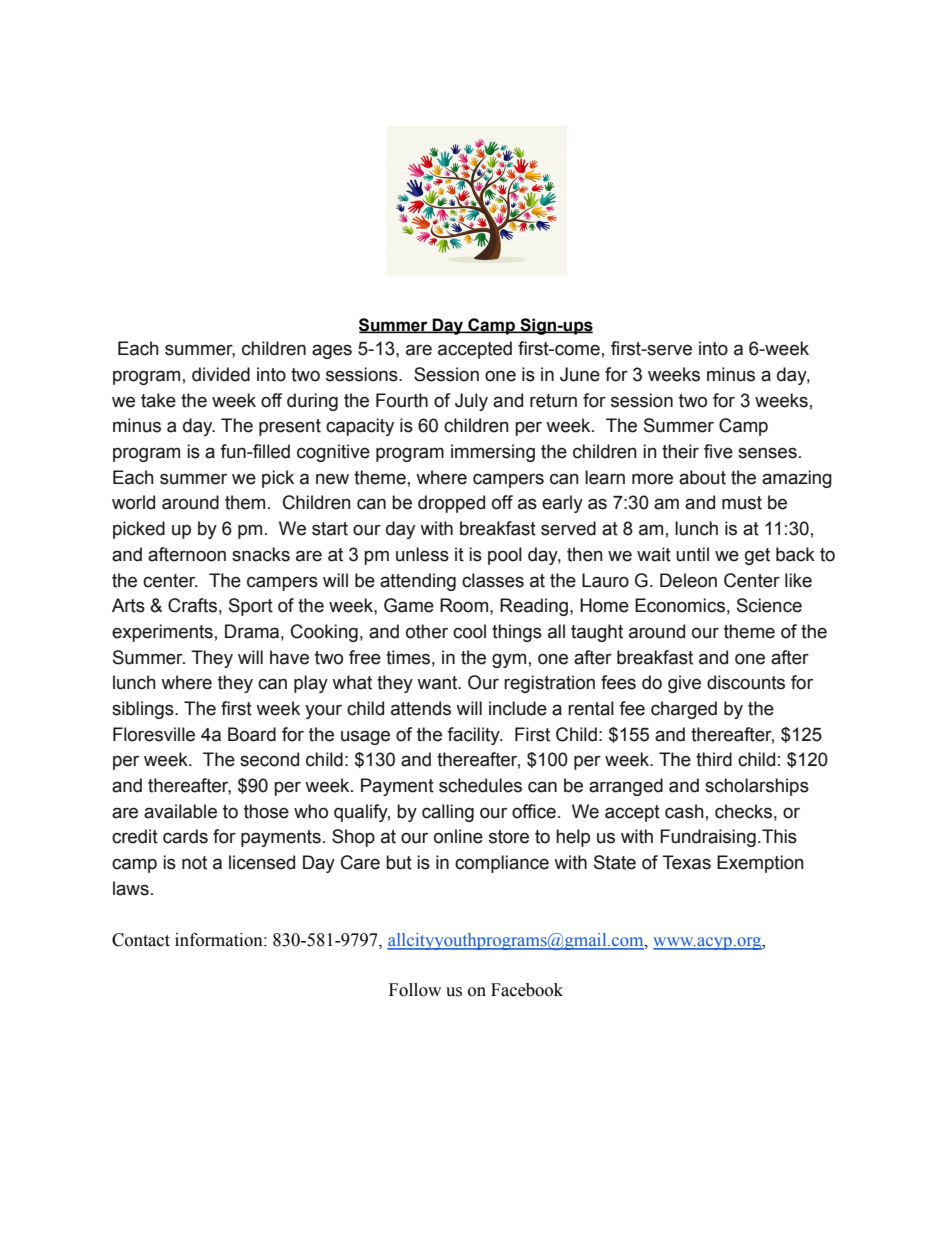 This page has width=952, height=1233. Describe the element at coordinates (180, 811) in the page. I see `available` at that location.
